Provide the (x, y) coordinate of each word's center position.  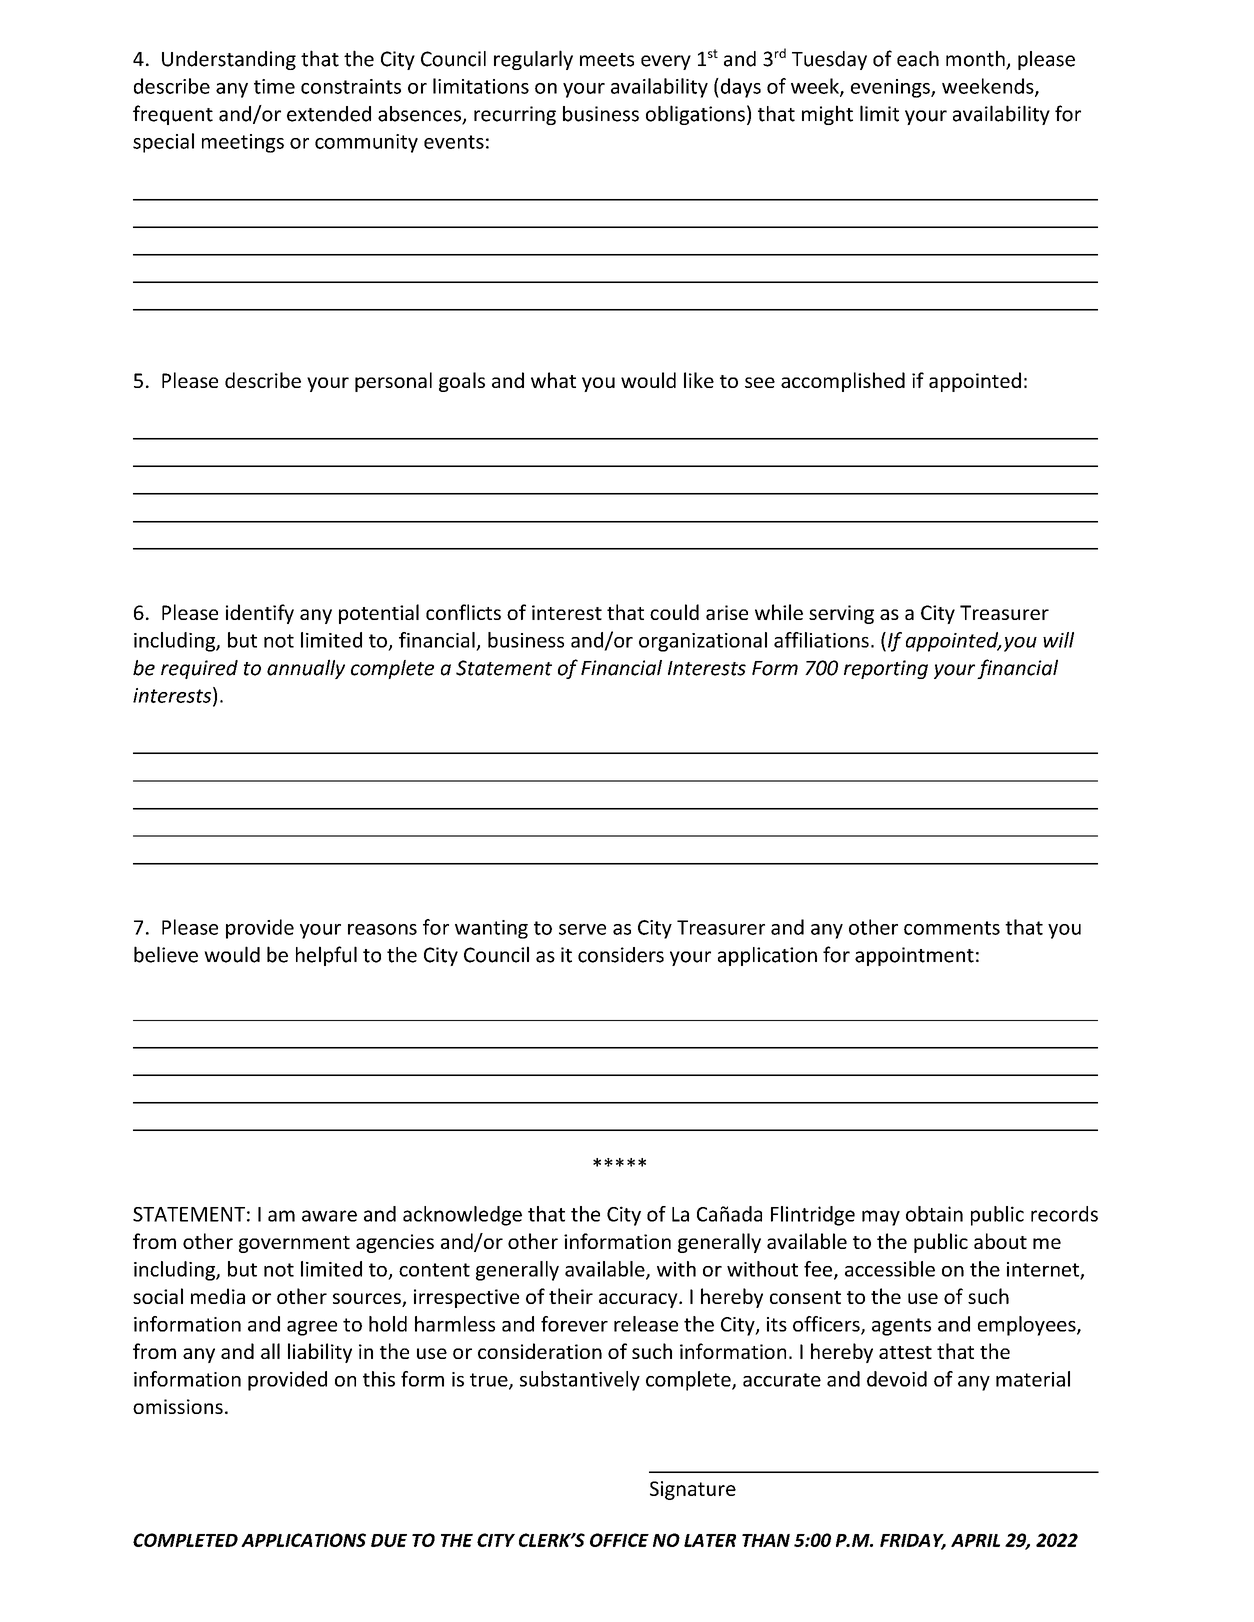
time (274, 86)
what (553, 380)
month (976, 59)
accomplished (843, 382)
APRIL (975, 1540)
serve (582, 929)
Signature (693, 1490)
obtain (934, 1214)
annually (306, 669)
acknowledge (462, 1216)
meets (607, 60)
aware (329, 1216)
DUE (389, 1540)
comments (952, 928)
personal (393, 382)
